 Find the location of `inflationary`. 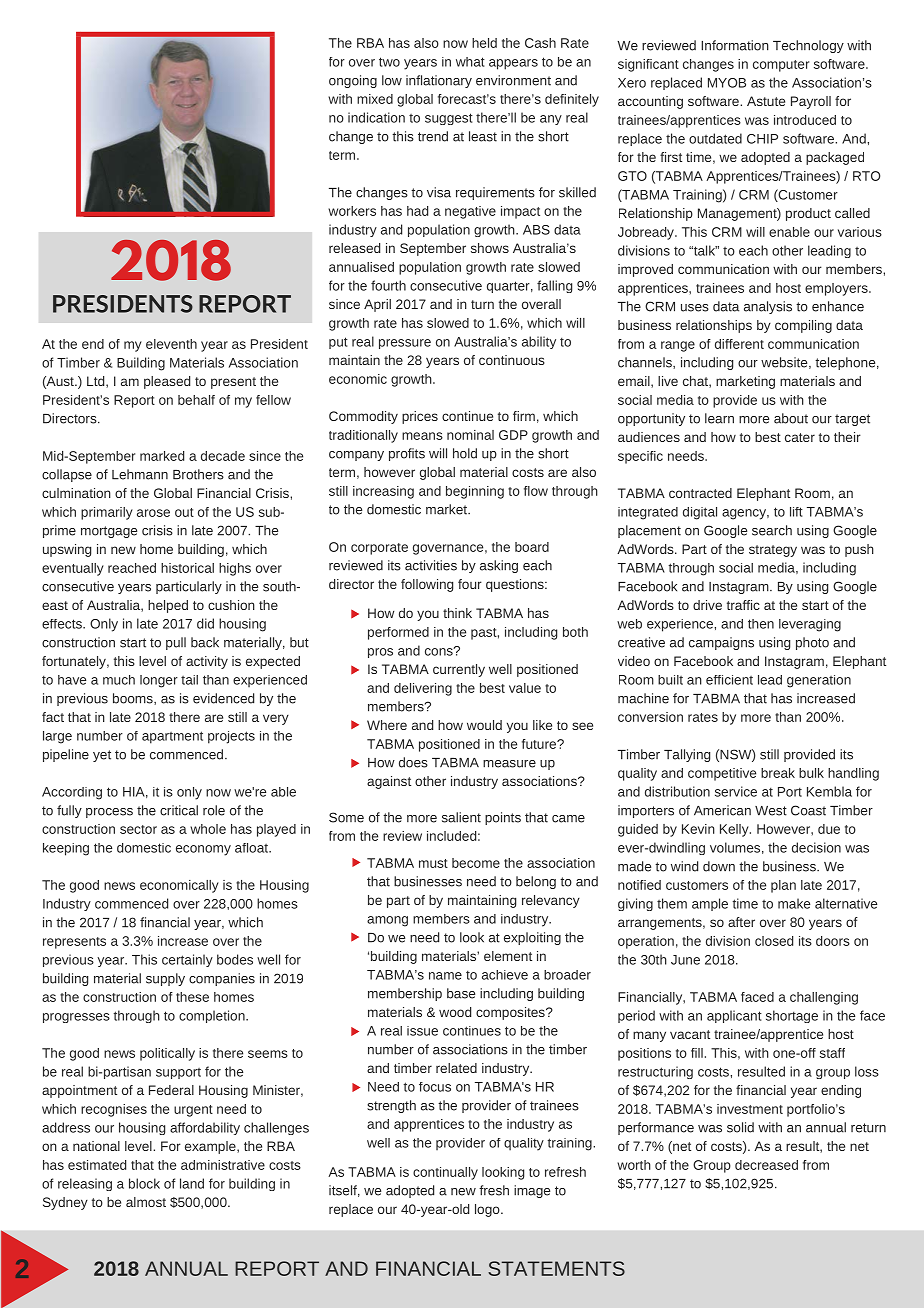

inflationary is located at coordinates (439, 81).
